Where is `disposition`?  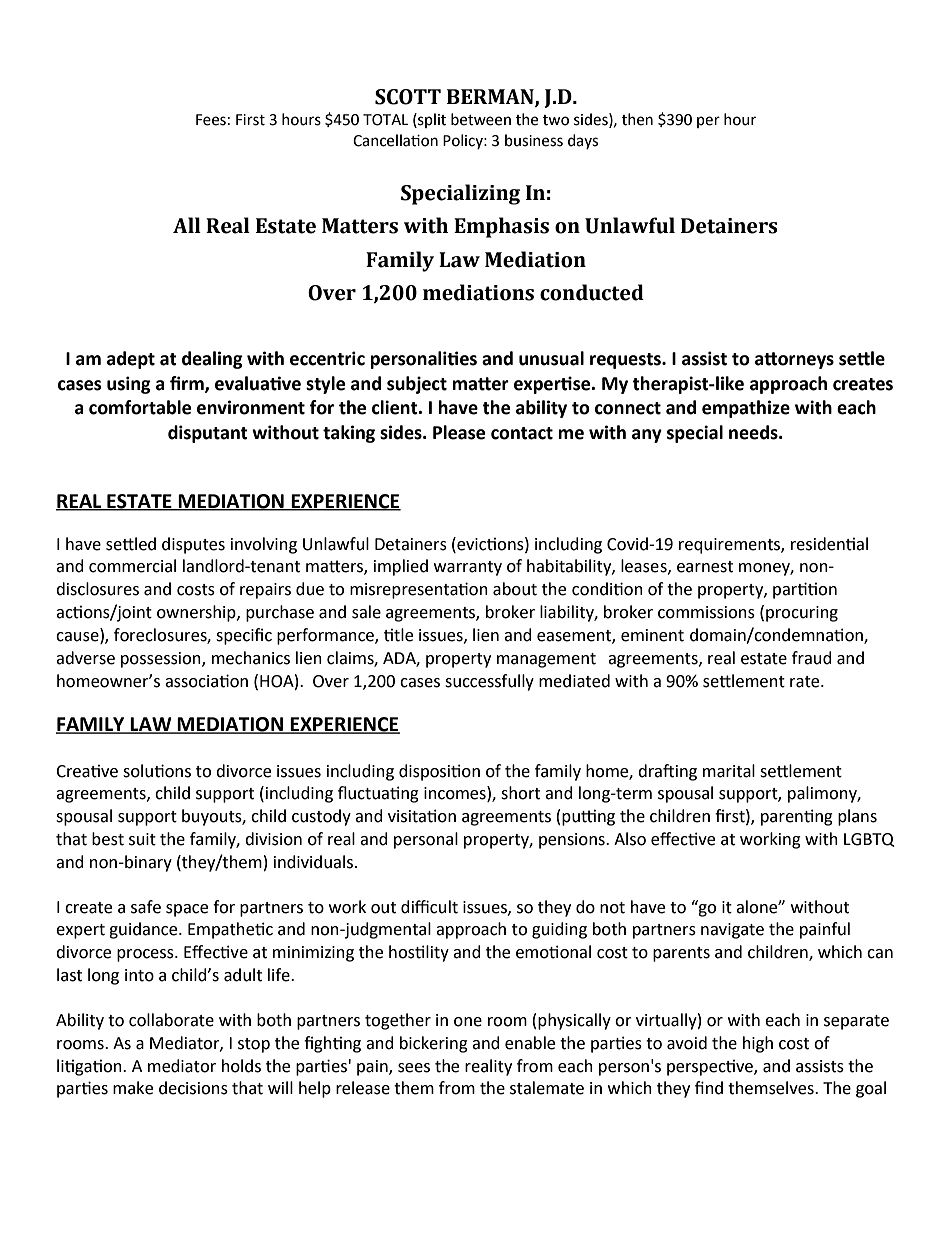 disposition is located at coordinates (439, 772).
